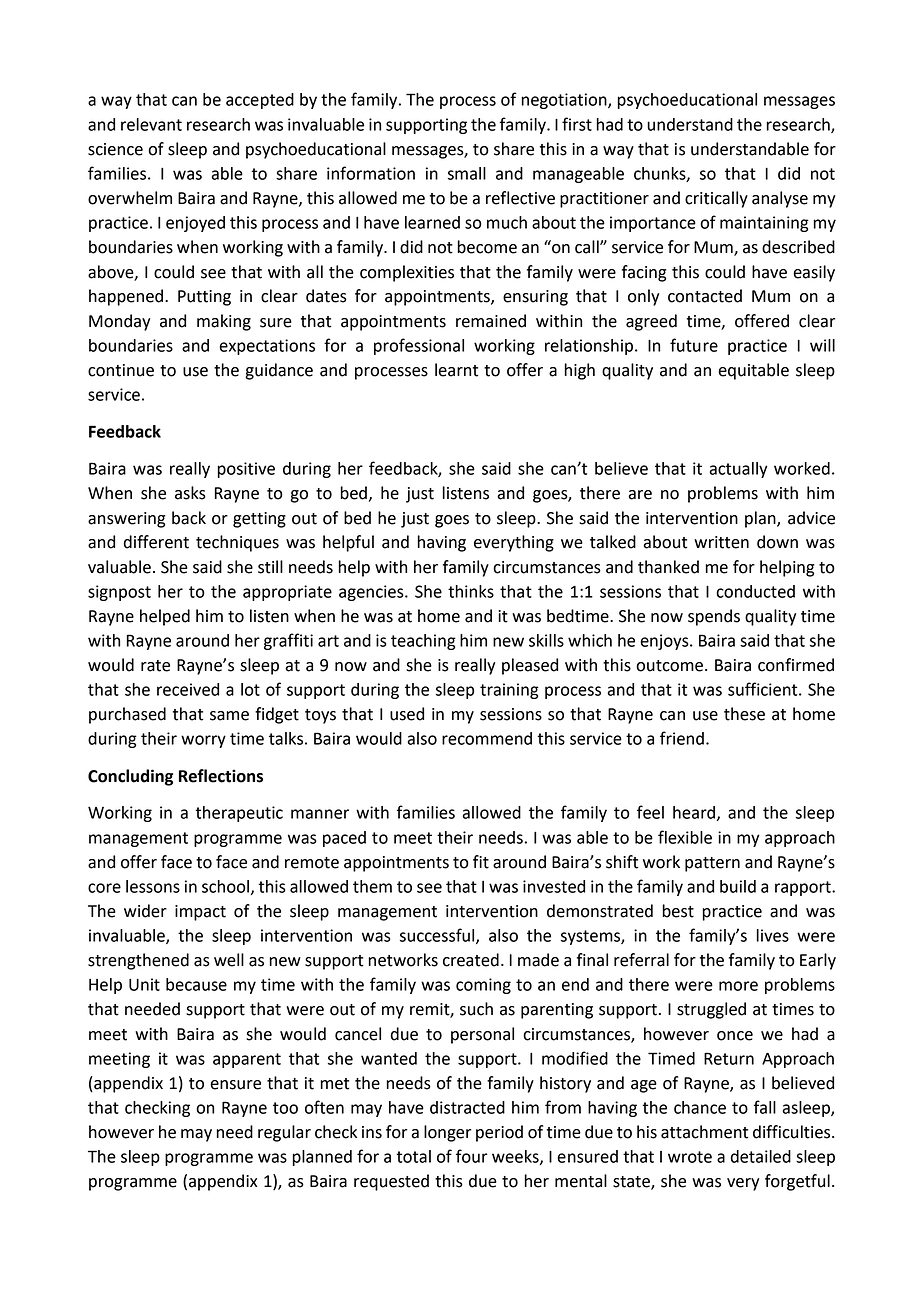 This screenshot has height=1308, width=924. Describe the element at coordinates (456, 370) in the screenshot. I see `learnt` at that location.
